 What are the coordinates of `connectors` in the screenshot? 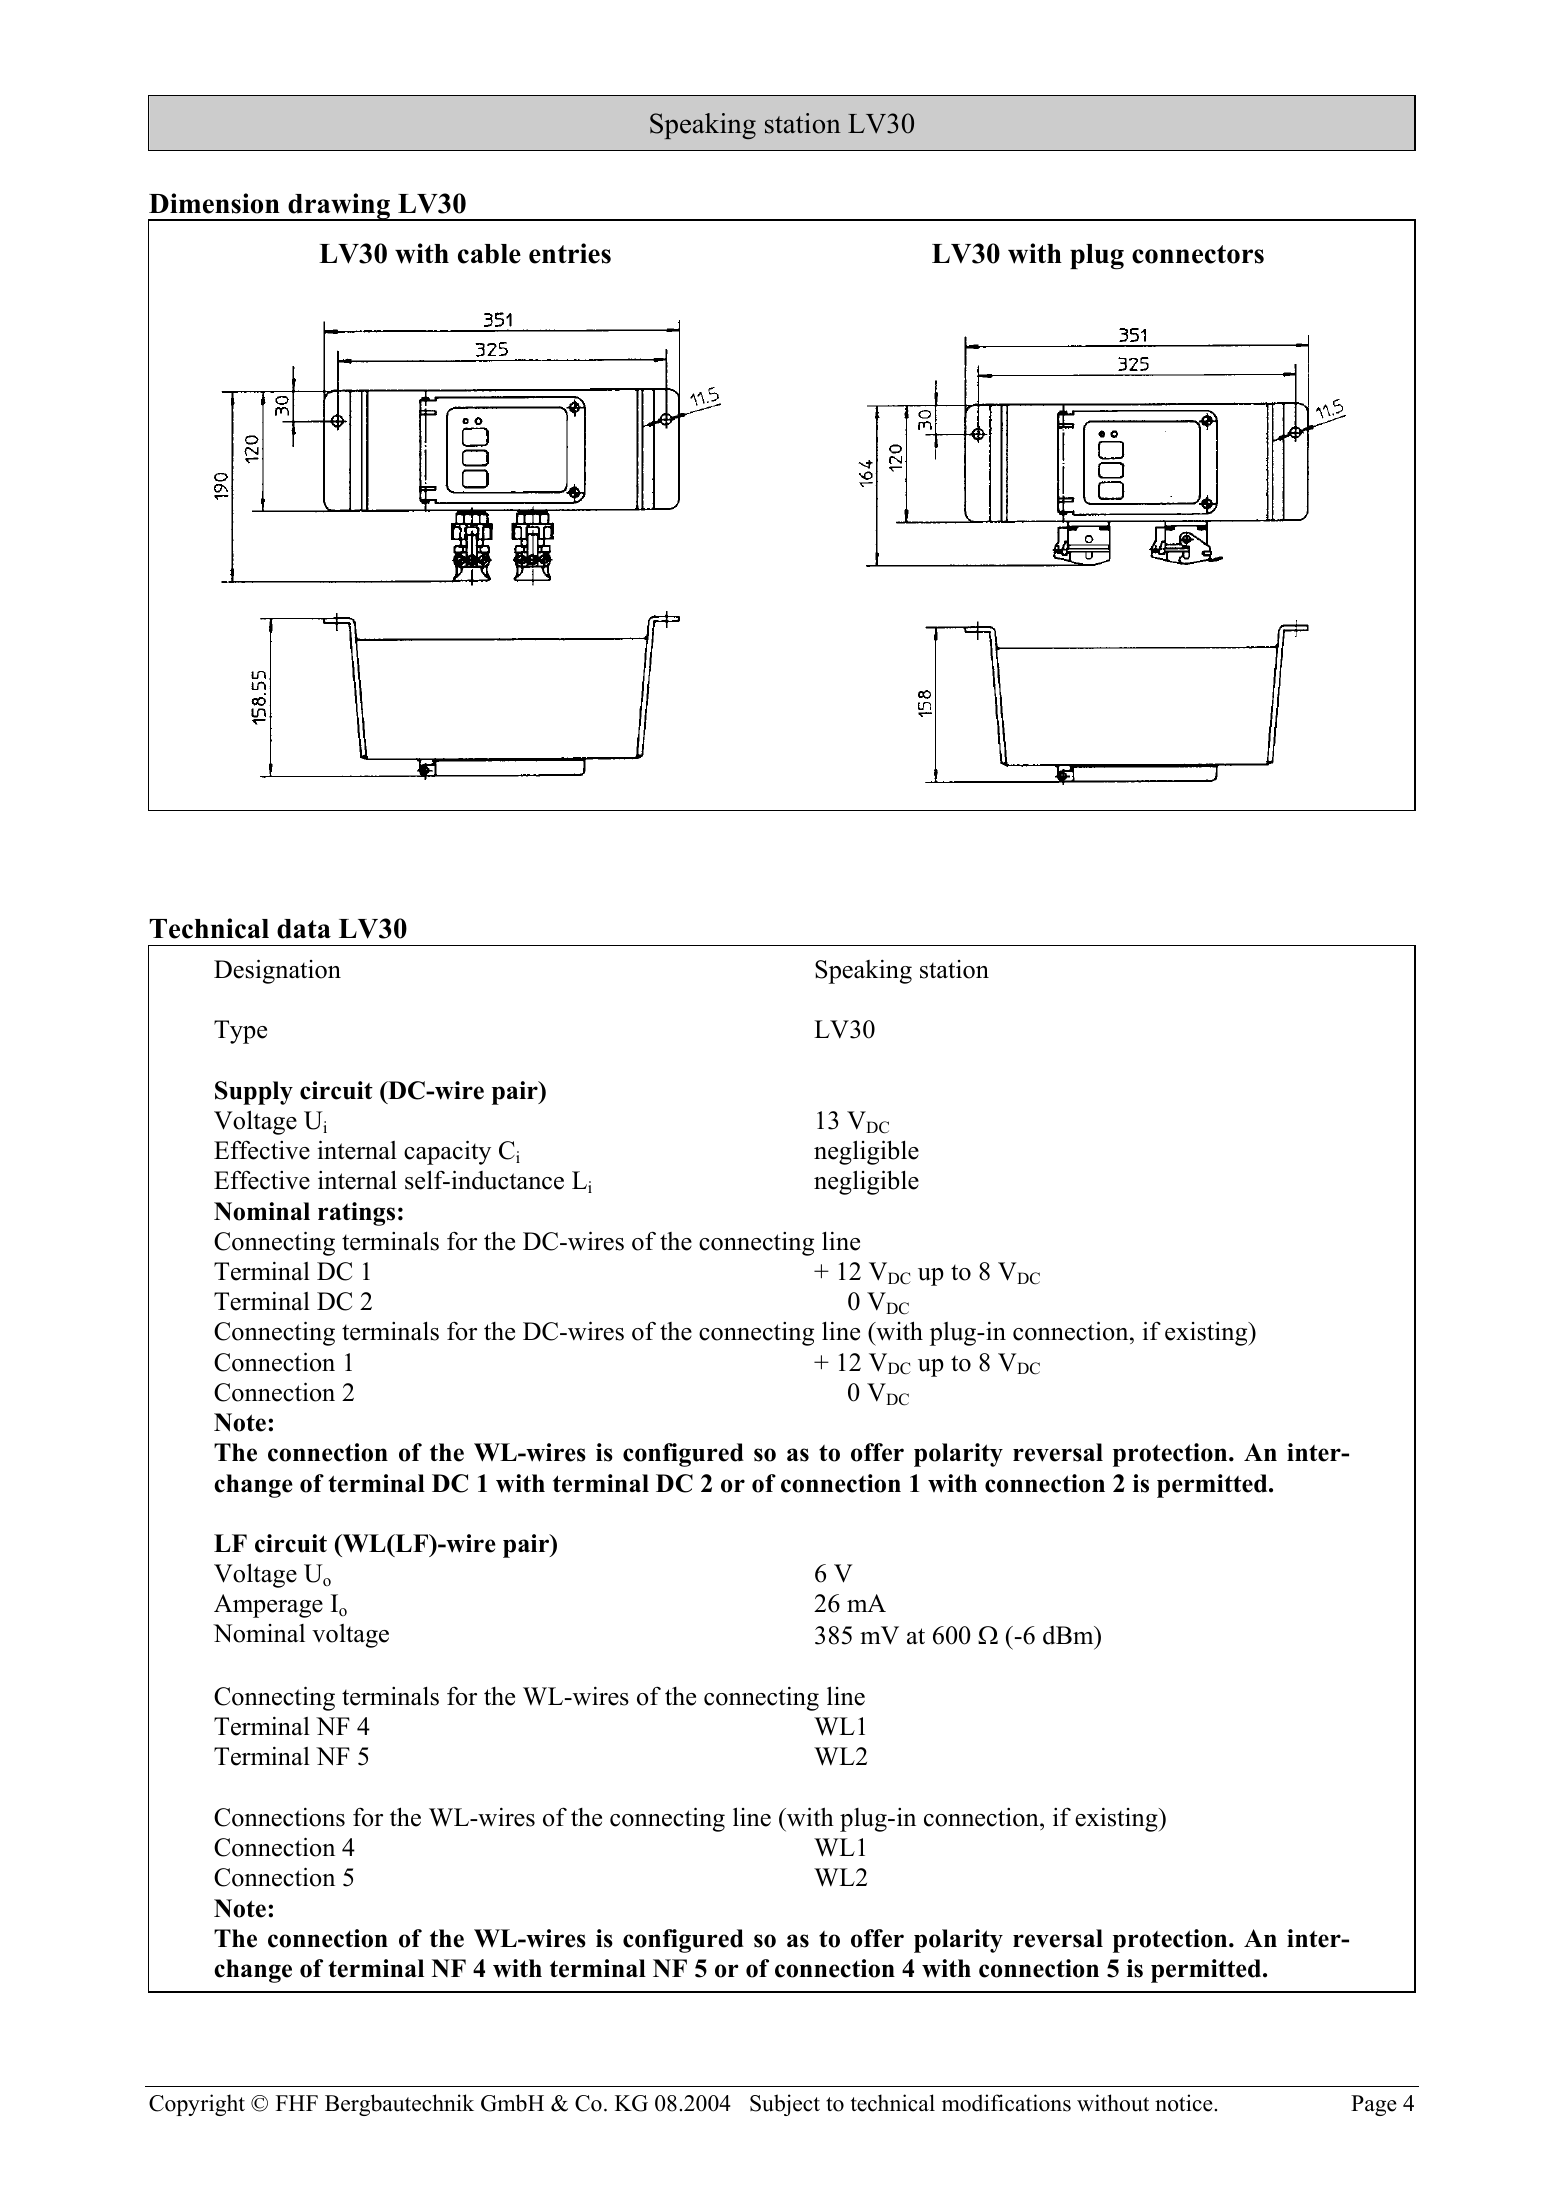 It's located at (1198, 254).
